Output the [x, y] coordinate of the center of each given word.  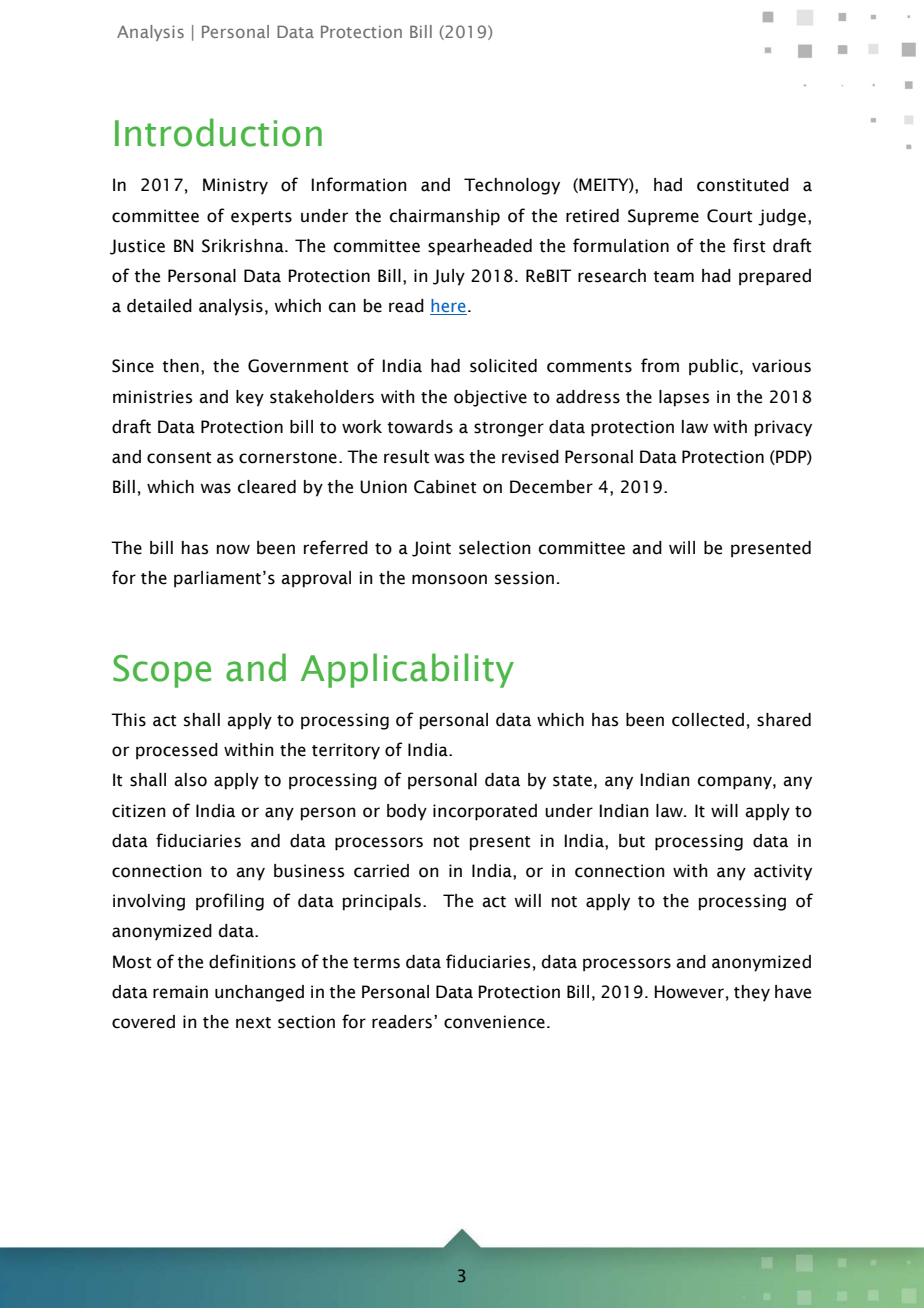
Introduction [218, 132]
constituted [743, 185]
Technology [512, 186]
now [233, 549]
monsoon [449, 579]
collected [708, 720]
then [180, 366]
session [524, 578]
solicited [503, 366]
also [190, 780]
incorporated [485, 812]
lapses [684, 398]
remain [180, 992]
